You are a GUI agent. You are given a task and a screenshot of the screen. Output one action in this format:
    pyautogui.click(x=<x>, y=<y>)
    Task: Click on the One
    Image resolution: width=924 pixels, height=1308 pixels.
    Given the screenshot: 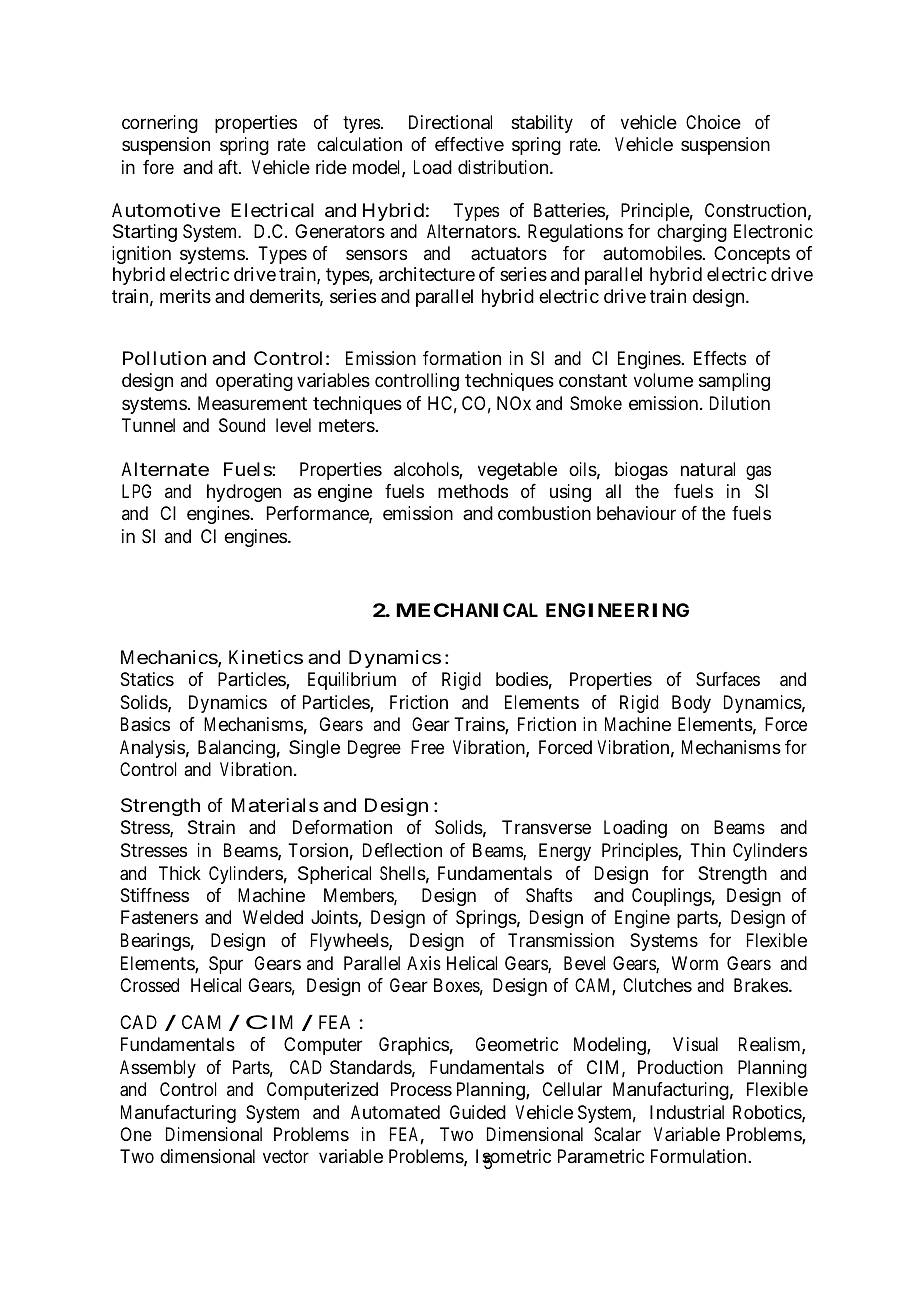 What is the action you would take?
    pyautogui.click(x=136, y=1134)
